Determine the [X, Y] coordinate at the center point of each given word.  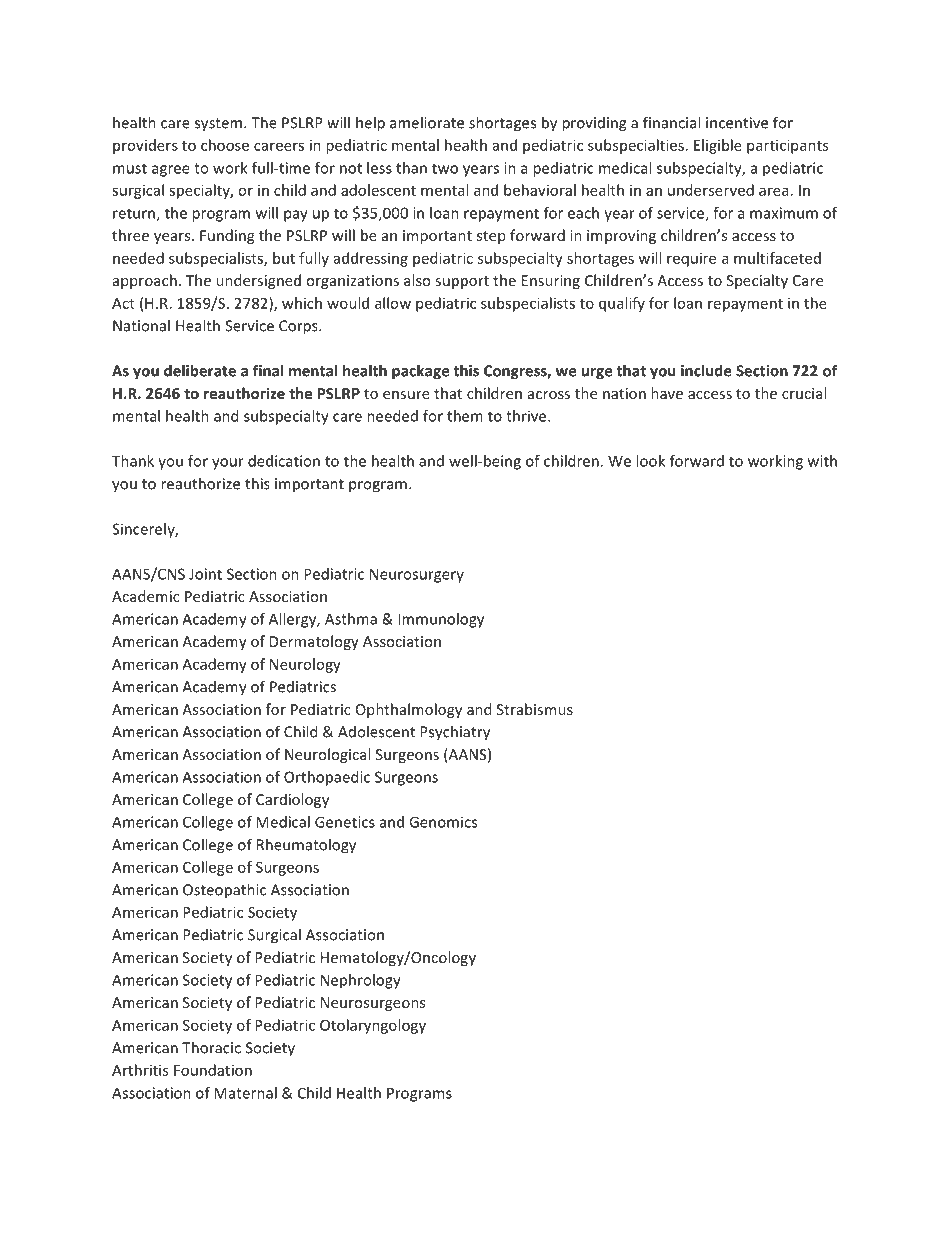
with [822, 461]
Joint [205, 574]
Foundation [213, 1070]
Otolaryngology [373, 1026]
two [445, 168]
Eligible [718, 146]
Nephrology [361, 981]
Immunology [441, 620]
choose [225, 145]
